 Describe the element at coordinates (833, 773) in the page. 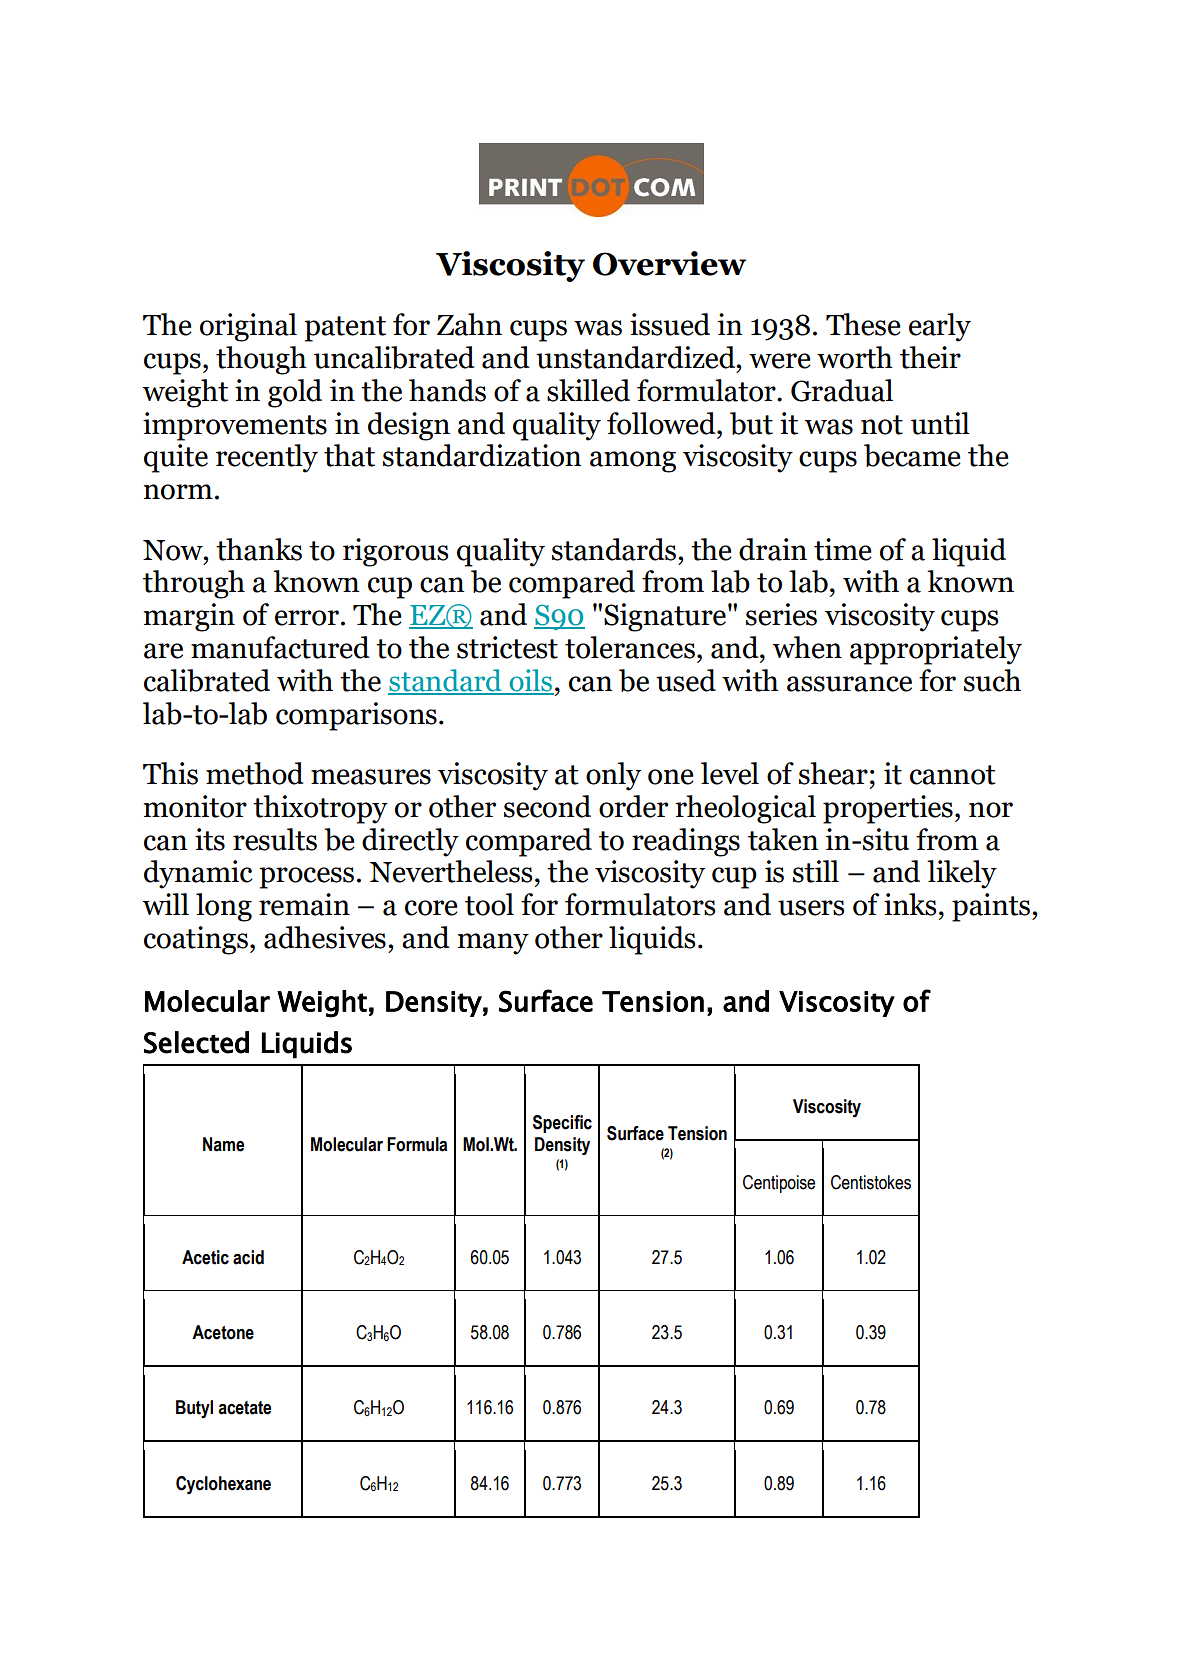

I see `shear` at that location.
